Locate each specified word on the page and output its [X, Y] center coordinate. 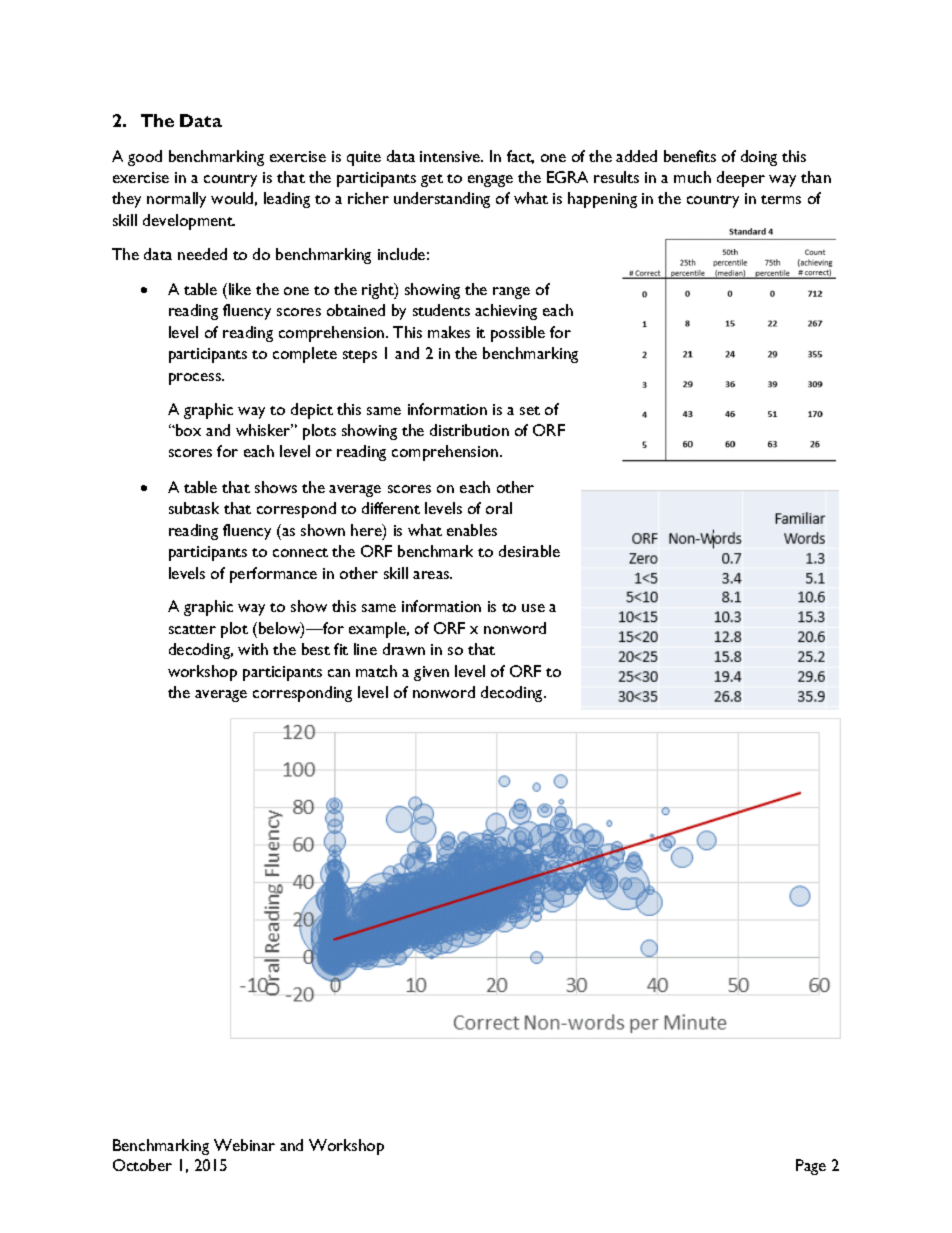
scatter [192, 629]
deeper [741, 179]
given [431, 673]
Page [811, 1167]
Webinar [244, 1145]
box [187, 430]
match [376, 671]
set [530, 410]
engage [490, 181]
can [339, 673]
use [533, 608]
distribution [469, 430]
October [142, 1165]
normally [176, 200]
